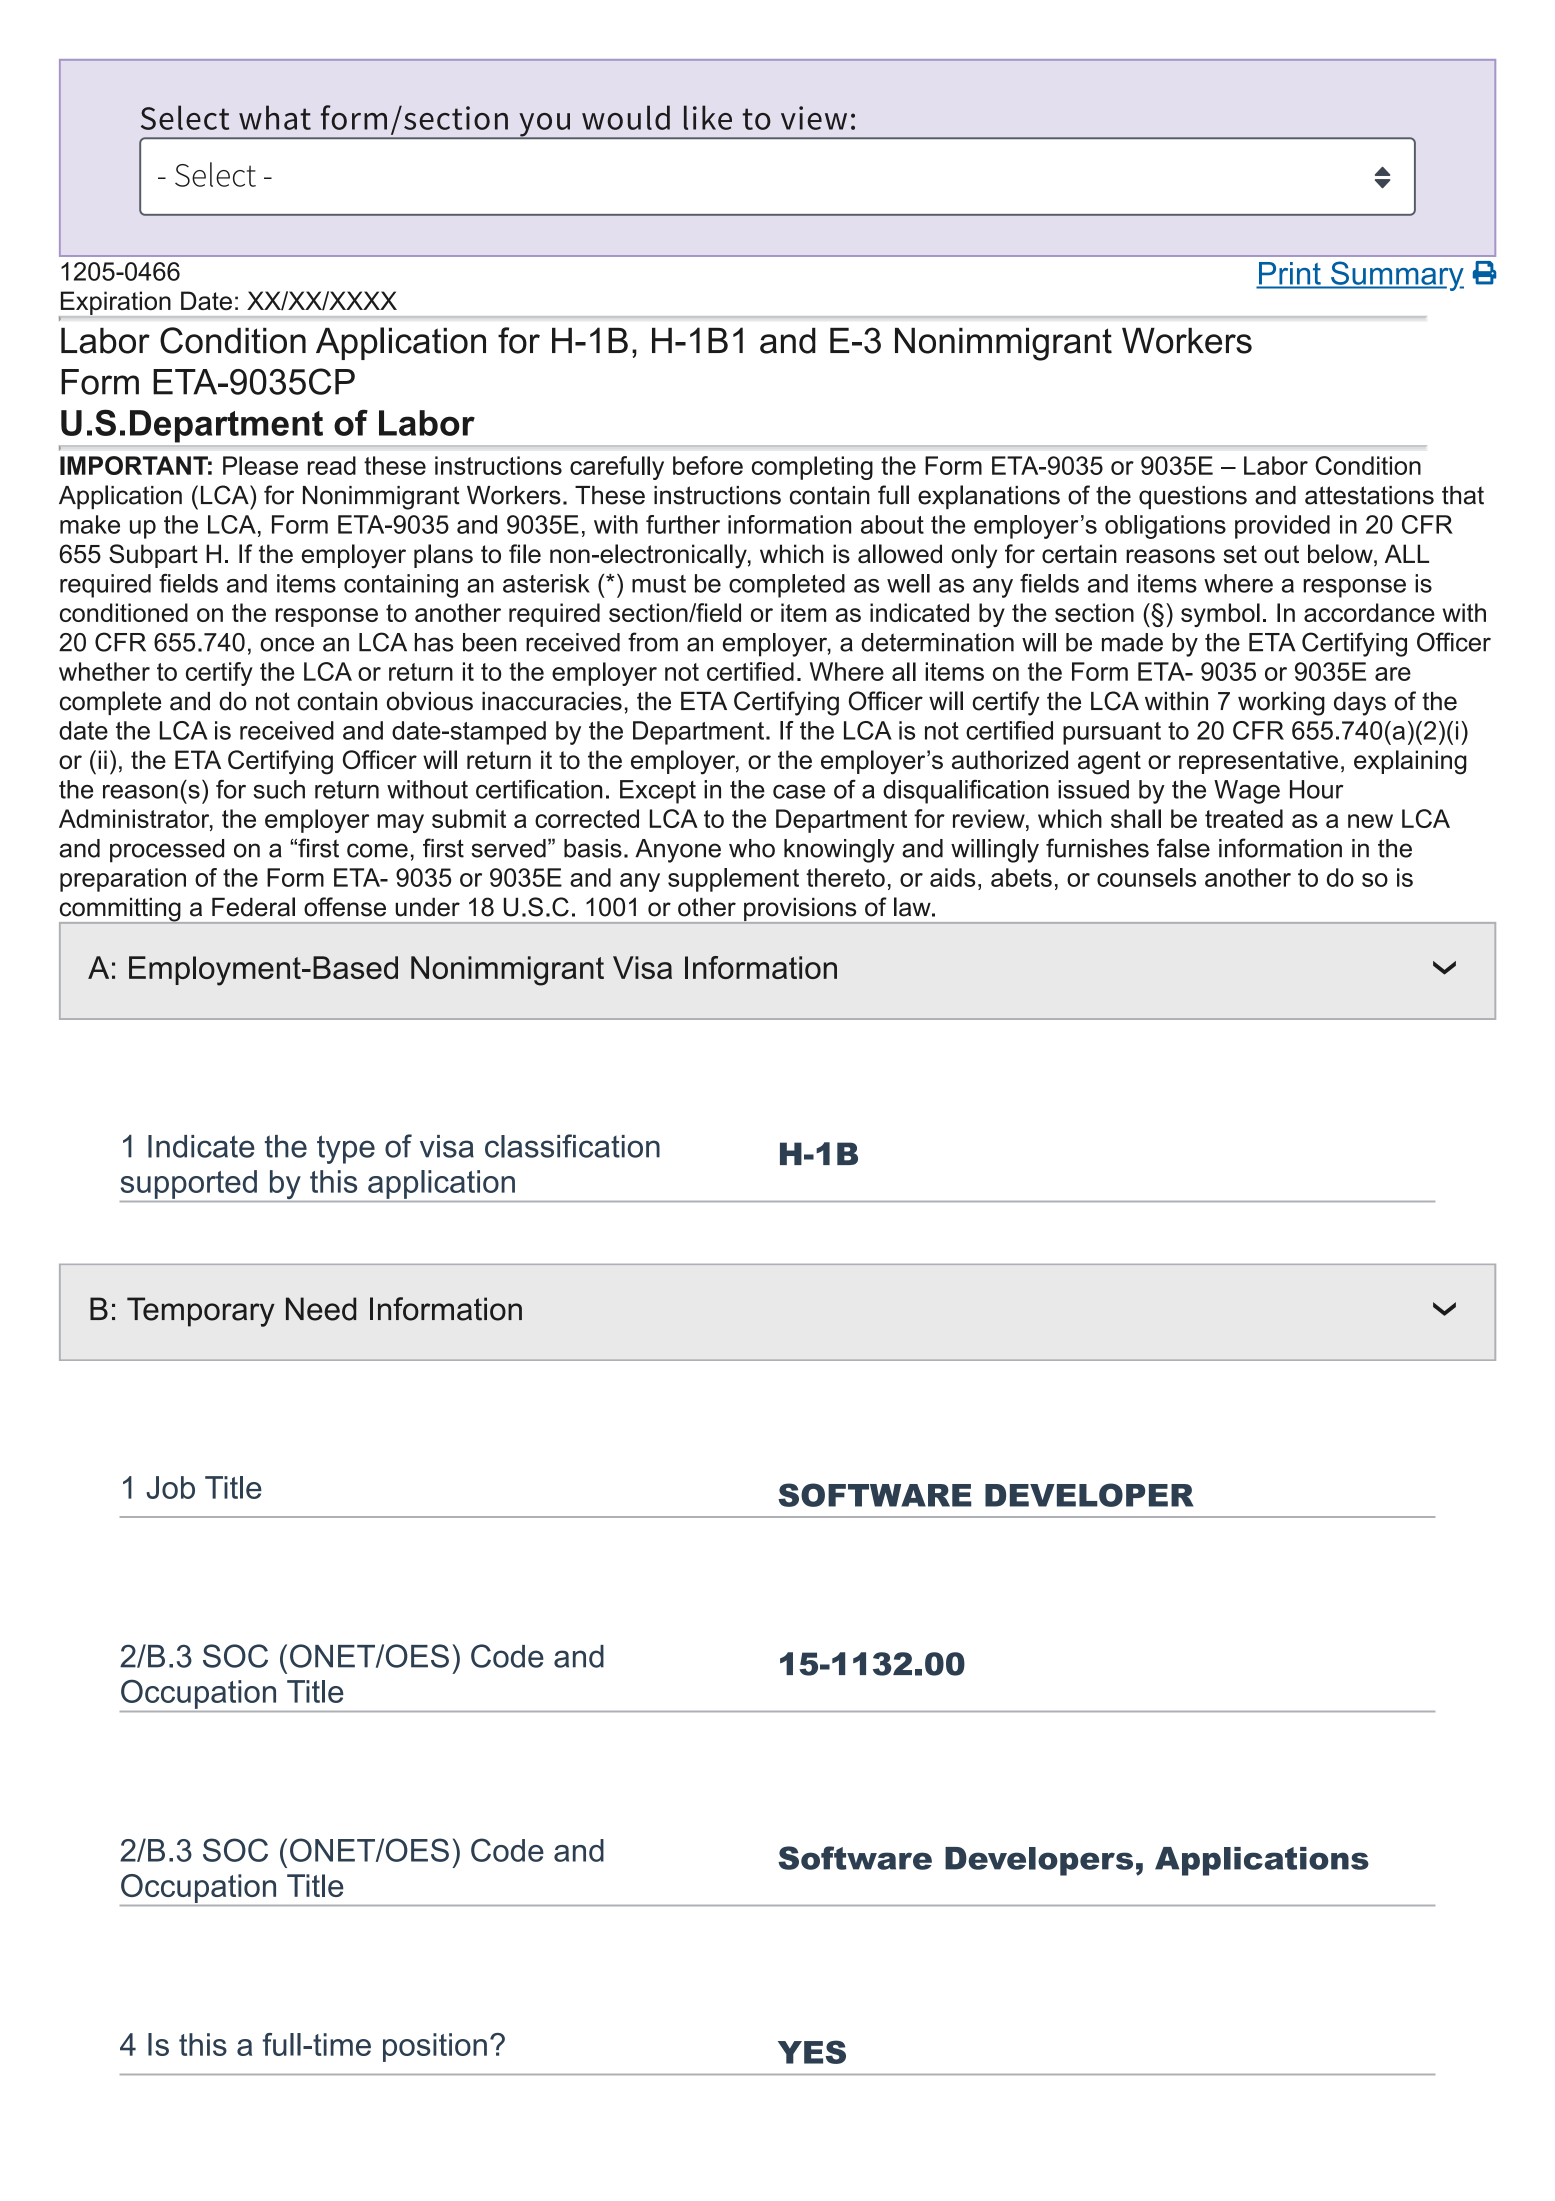 Image resolution: width=1555 pixels, height=2201 pixels. What do you see at coordinates (1146, 877) in the screenshot?
I see `counsels` at bounding box center [1146, 877].
